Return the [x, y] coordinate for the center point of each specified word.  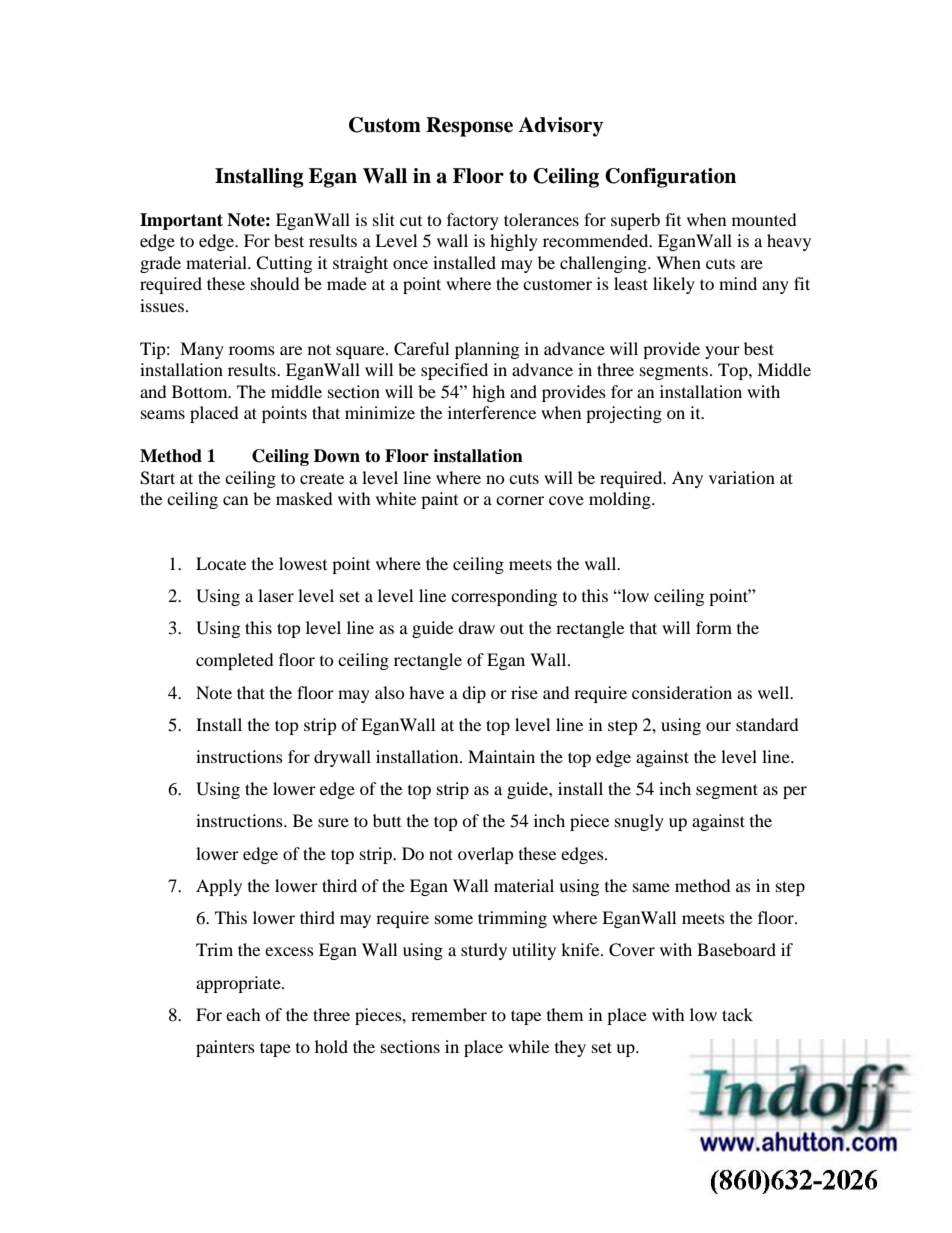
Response [469, 127]
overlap [486, 855]
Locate [221, 563]
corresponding [504, 597]
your [722, 352]
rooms [252, 350]
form [714, 627]
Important [181, 221]
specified [454, 371]
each [243, 1014]
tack [737, 1014]
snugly [639, 822]
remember [449, 1014]
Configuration [670, 178]
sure [333, 822]
